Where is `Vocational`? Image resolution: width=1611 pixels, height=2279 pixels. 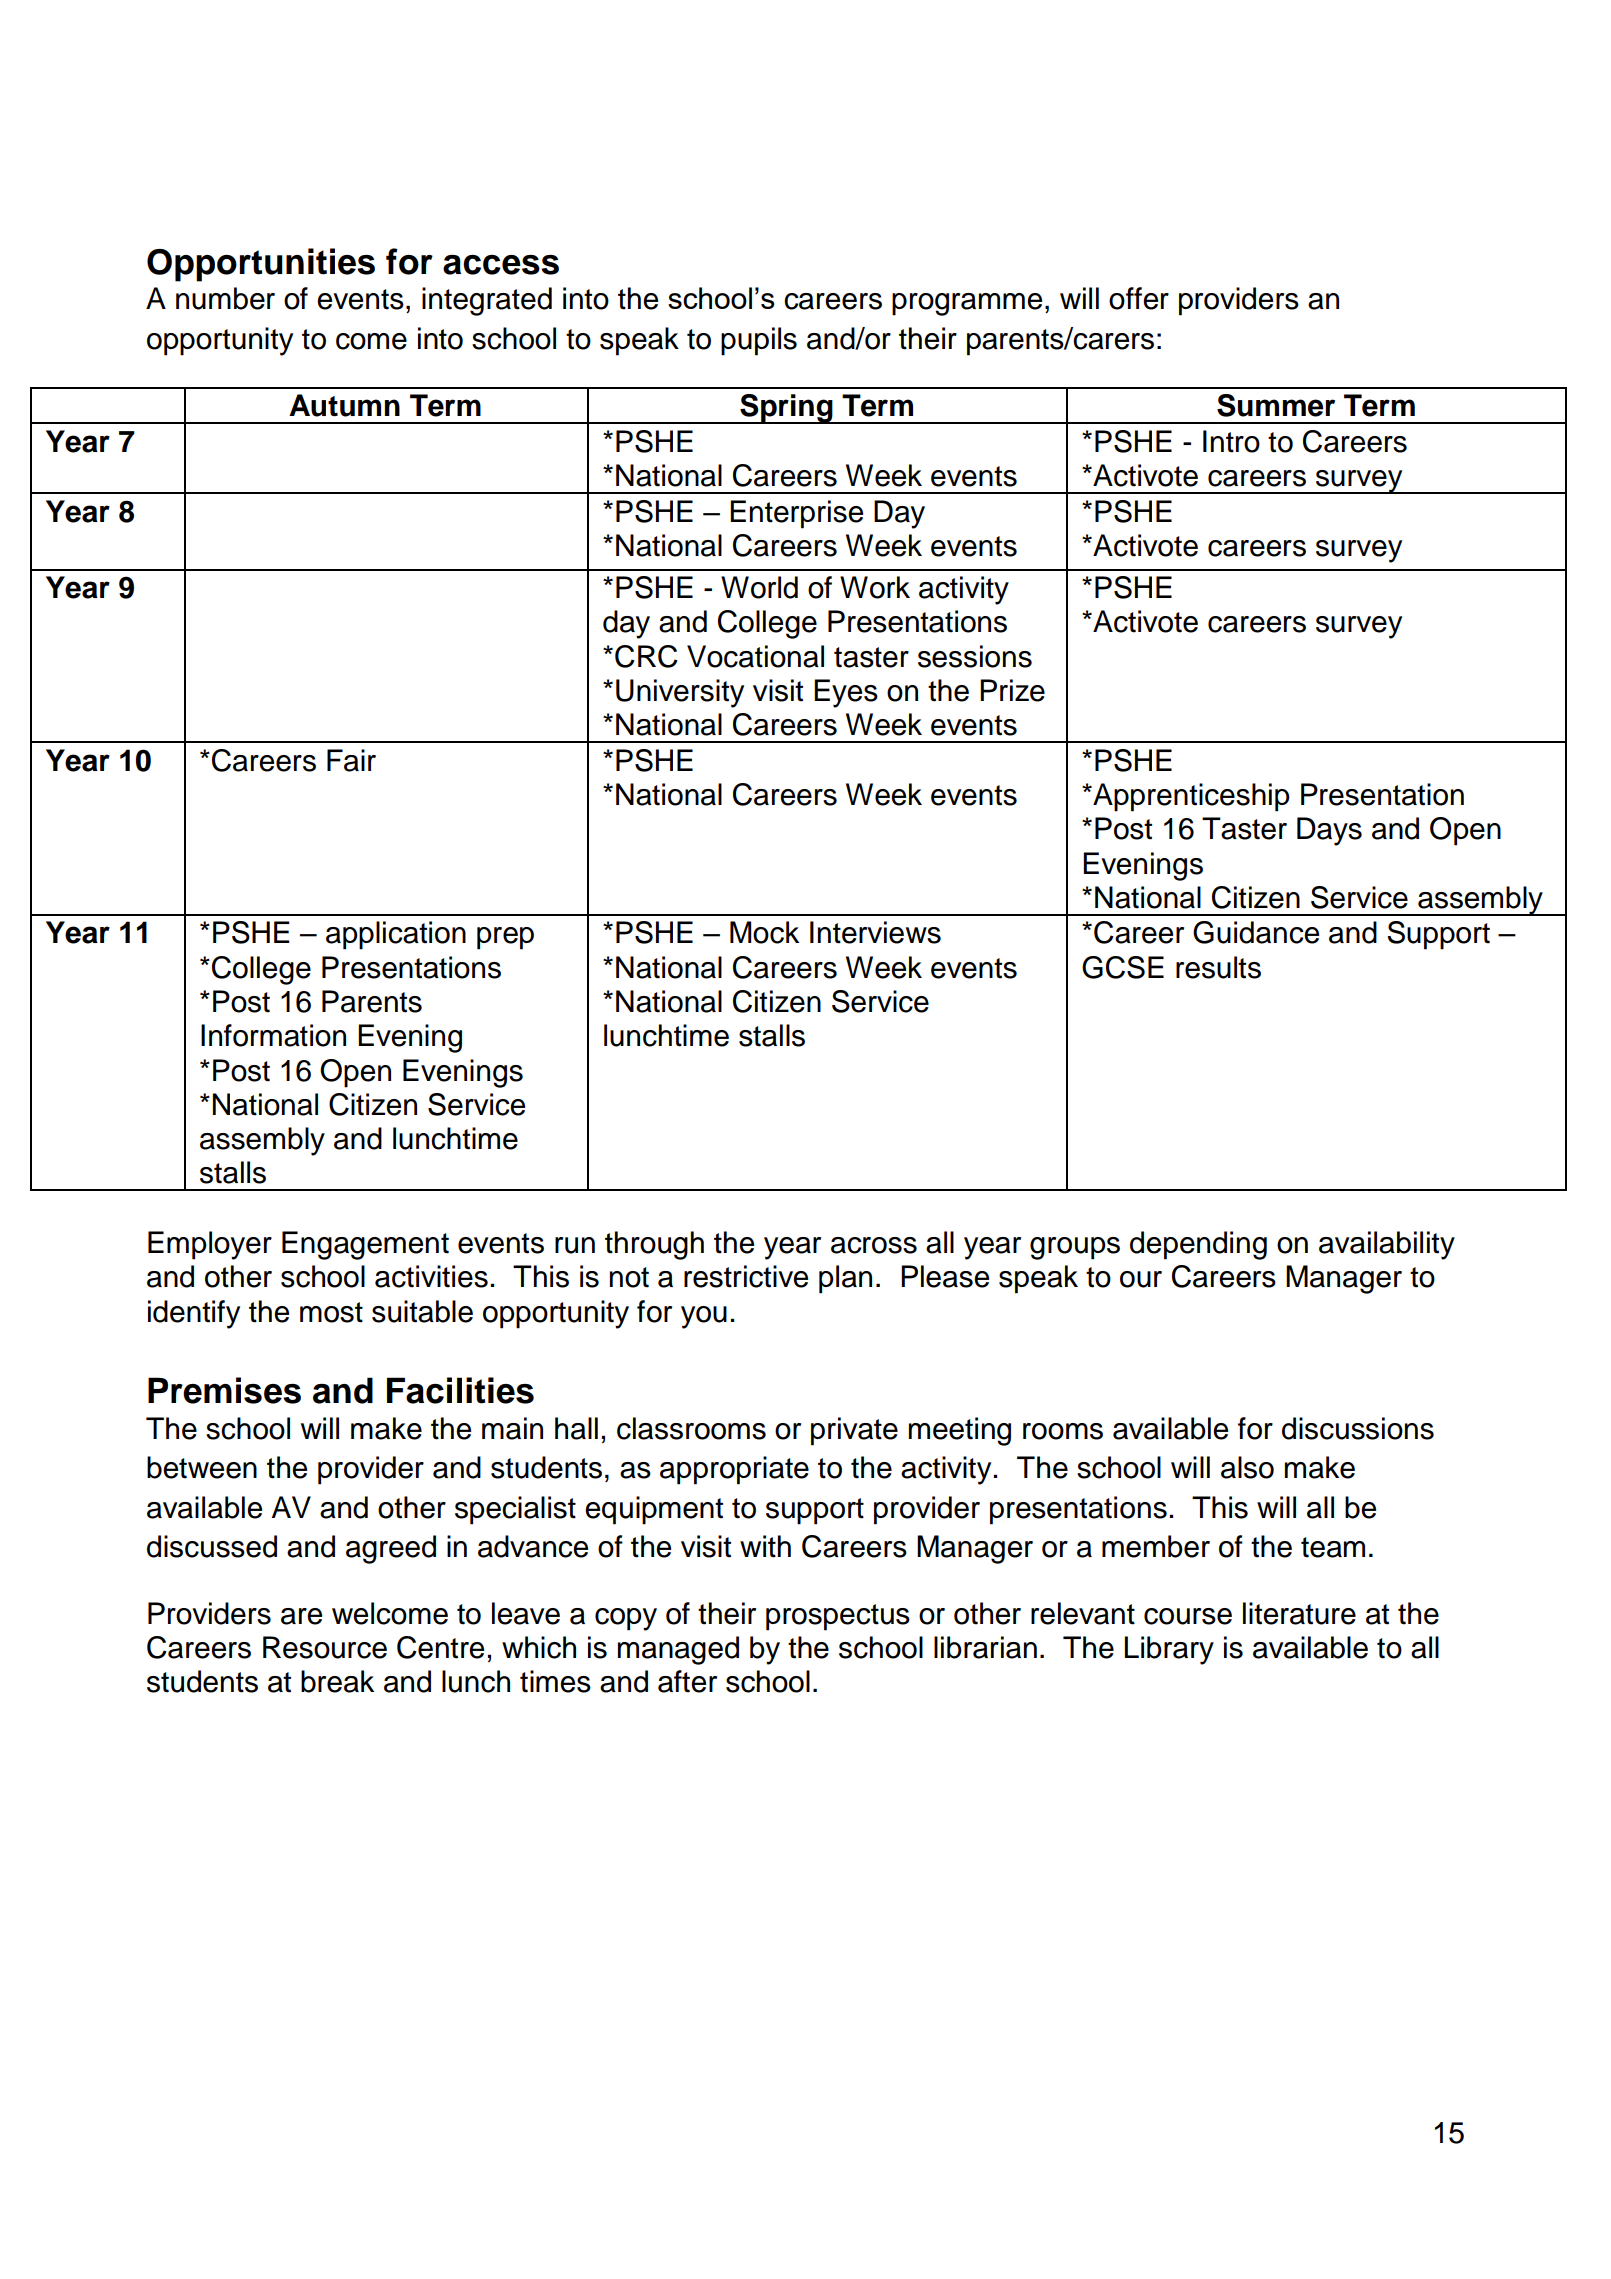 Vocational is located at coordinates (755, 656).
